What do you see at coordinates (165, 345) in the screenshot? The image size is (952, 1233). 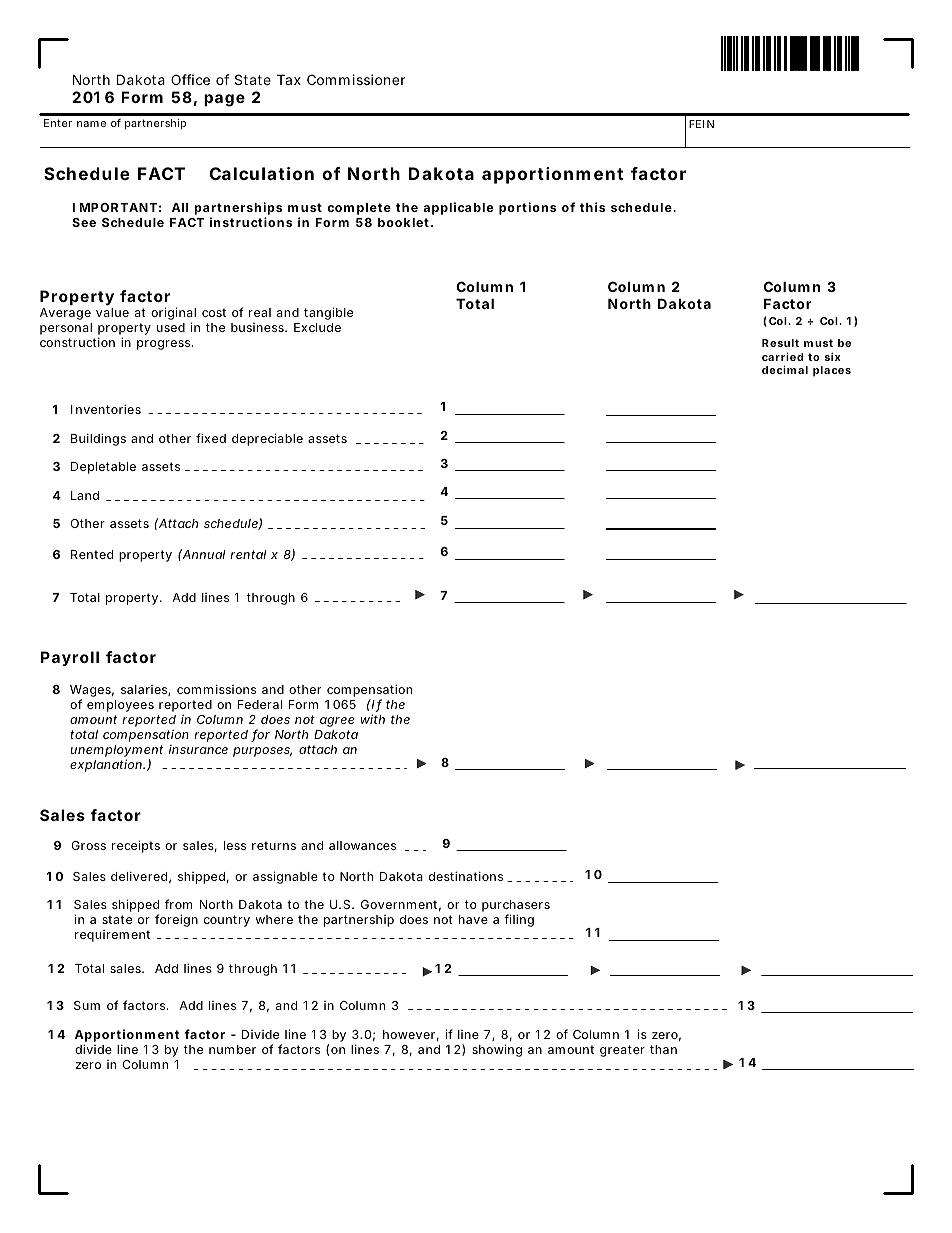 I see `progress` at bounding box center [165, 345].
